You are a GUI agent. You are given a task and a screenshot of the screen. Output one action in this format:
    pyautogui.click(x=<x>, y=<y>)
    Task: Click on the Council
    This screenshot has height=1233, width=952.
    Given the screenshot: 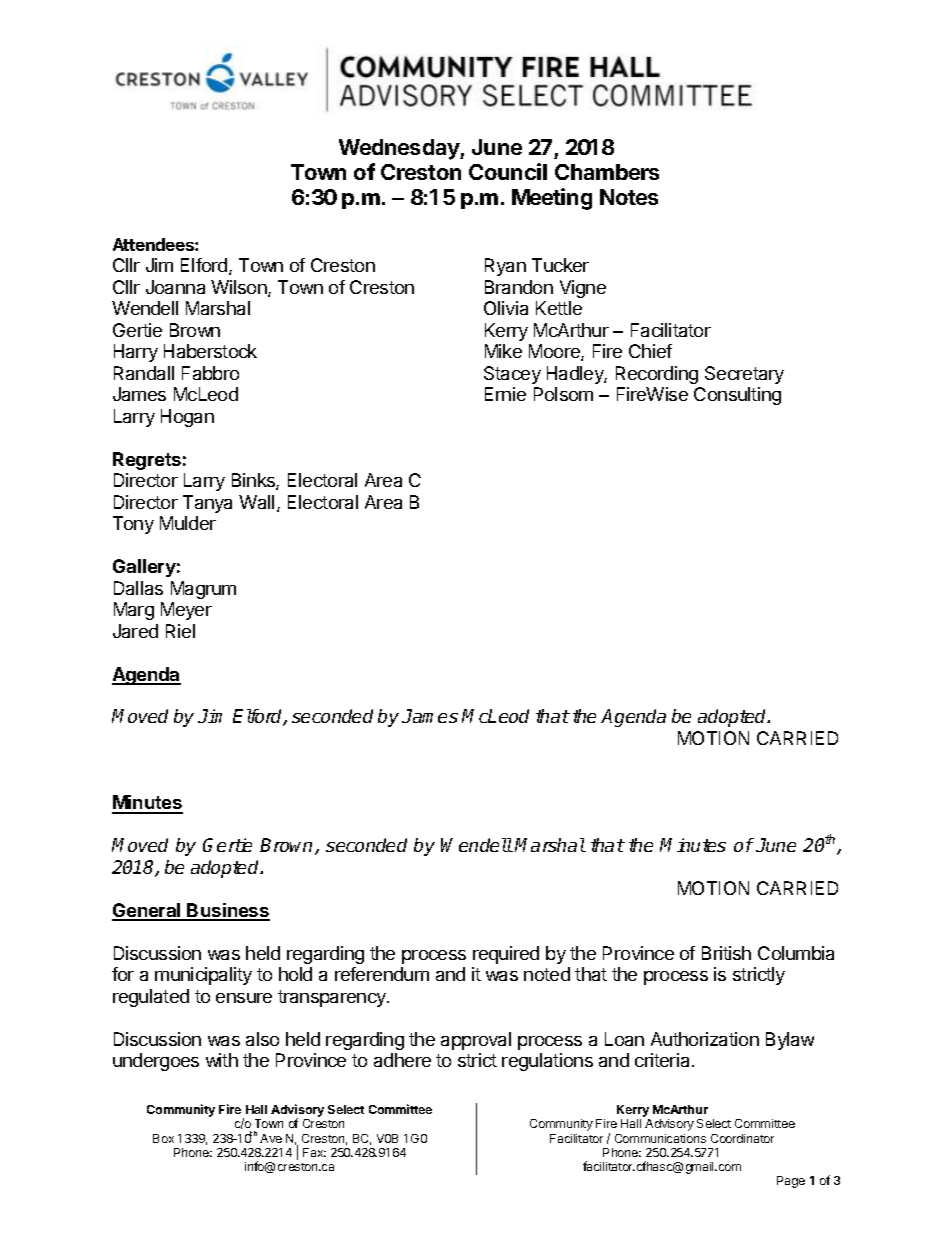 What is the action you would take?
    pyautogui.click(x=508, y=171)
